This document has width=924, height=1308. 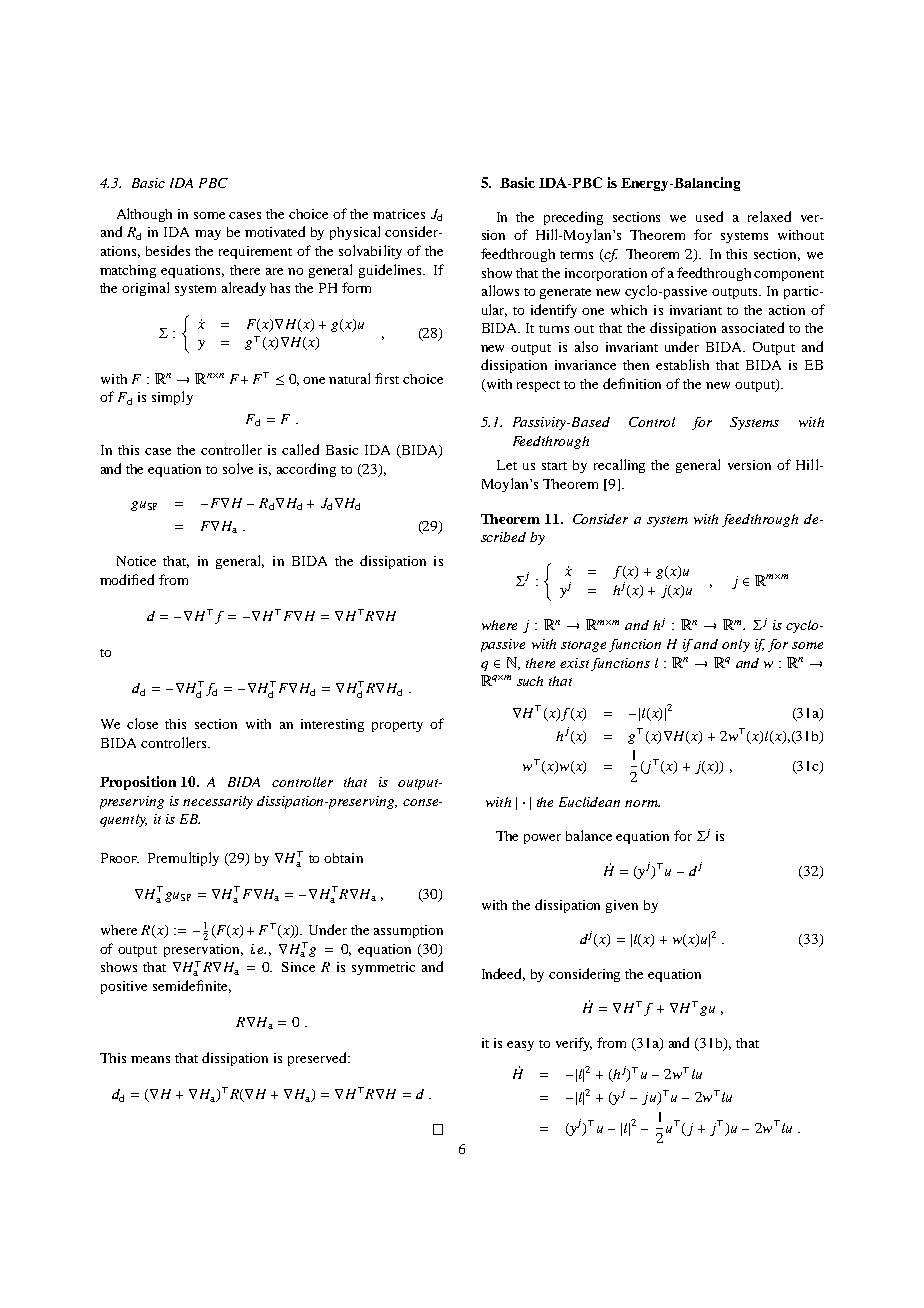 What do you see at coordinates (589, 835) in the document?
I see `balance` at bounding box center [589, 835].
